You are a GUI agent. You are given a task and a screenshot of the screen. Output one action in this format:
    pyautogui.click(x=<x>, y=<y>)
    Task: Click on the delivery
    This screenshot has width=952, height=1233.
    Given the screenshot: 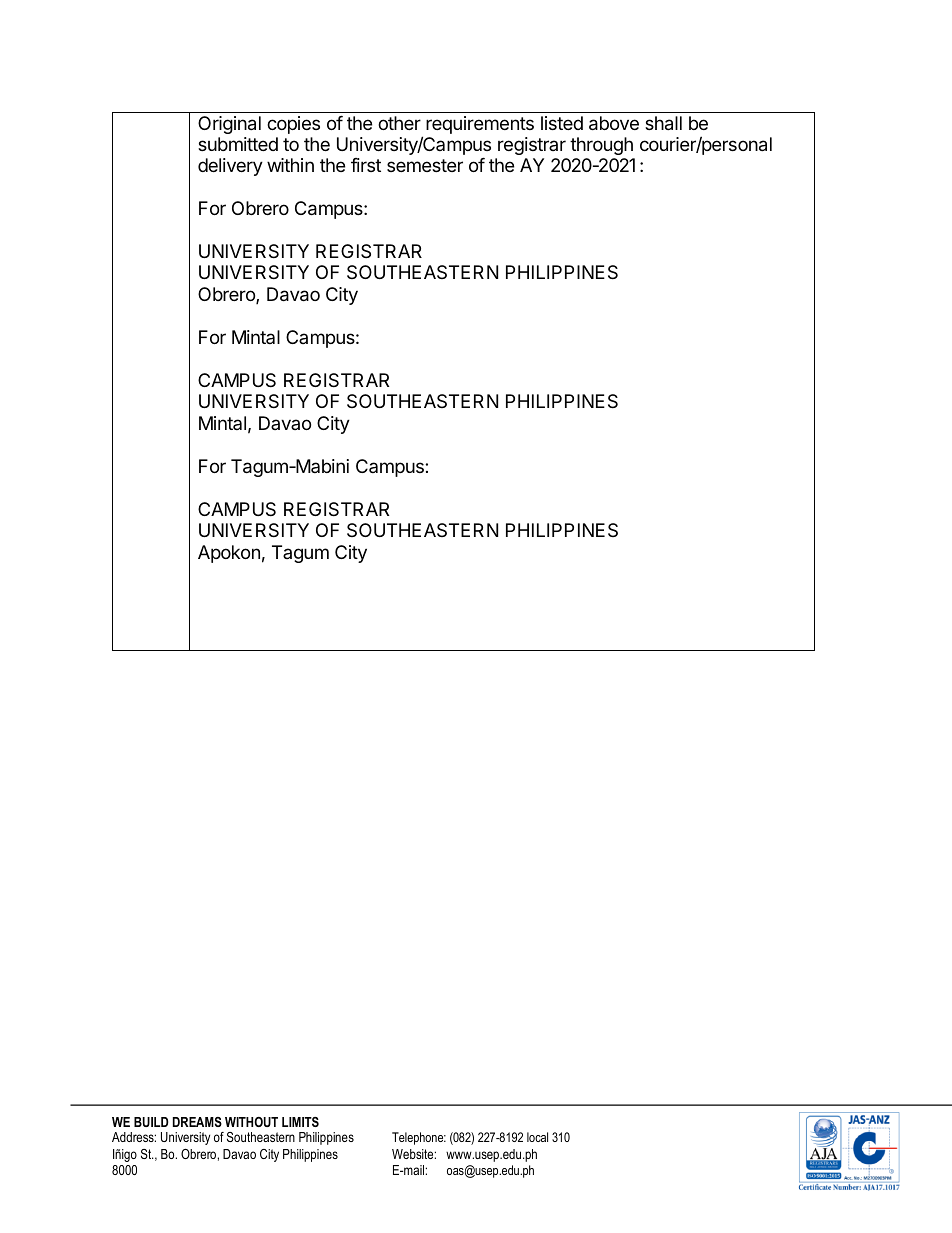 What is the action you would take?
    pyautogui.click(x=230, y=167)
